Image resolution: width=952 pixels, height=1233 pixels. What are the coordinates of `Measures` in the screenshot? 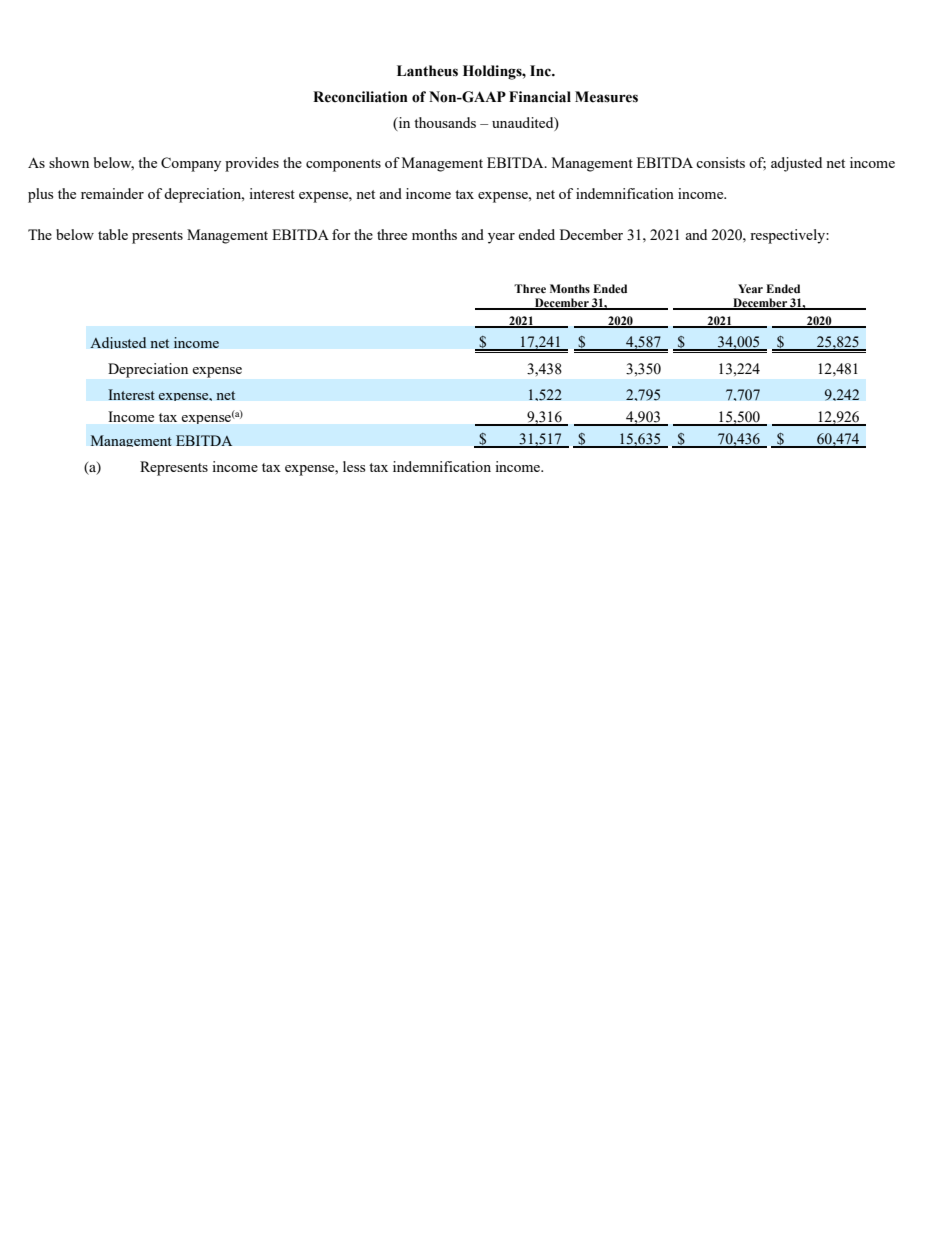 It's located at (606, 97).
